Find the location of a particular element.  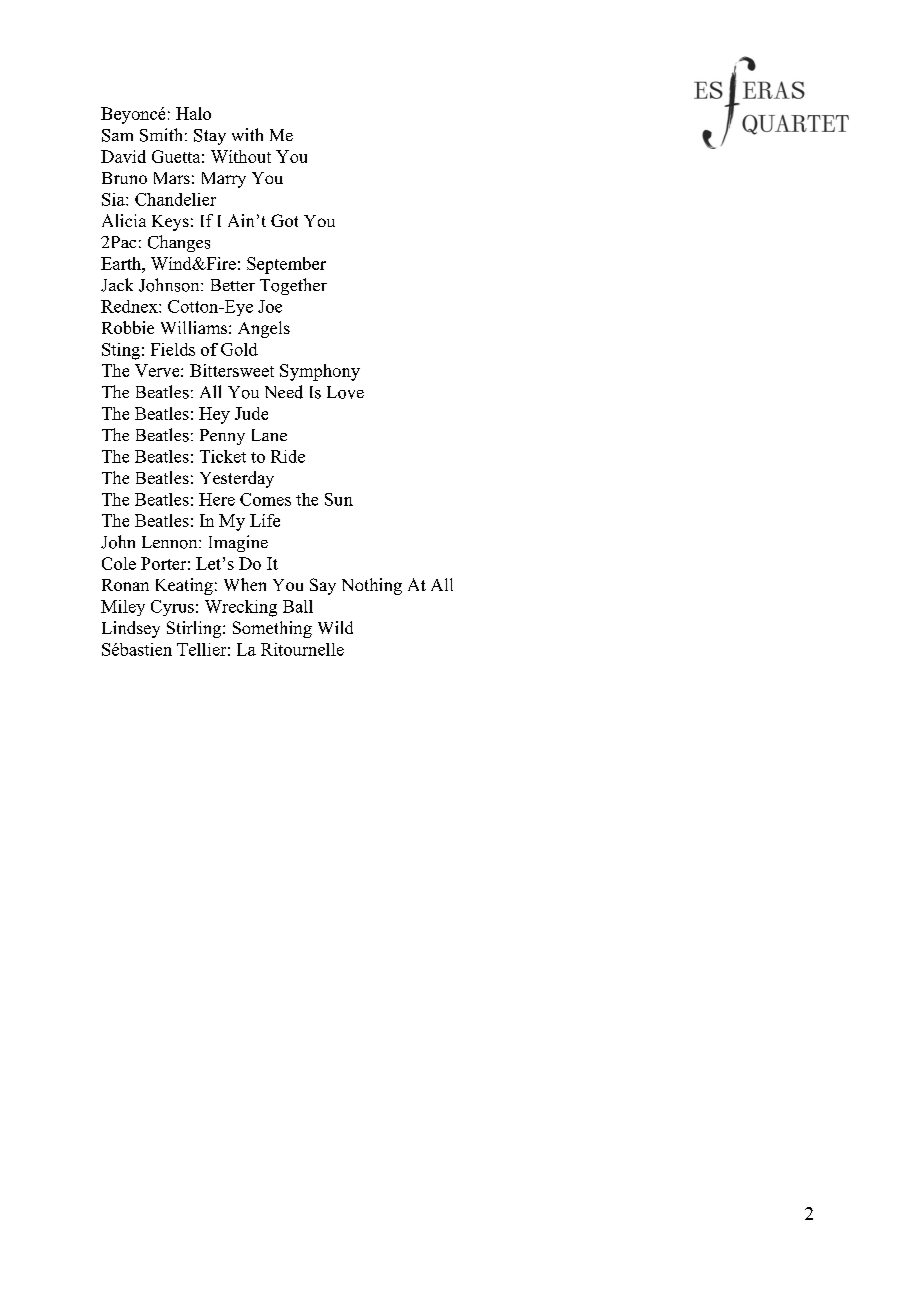

Sam is located at coordinates (117, 135).
